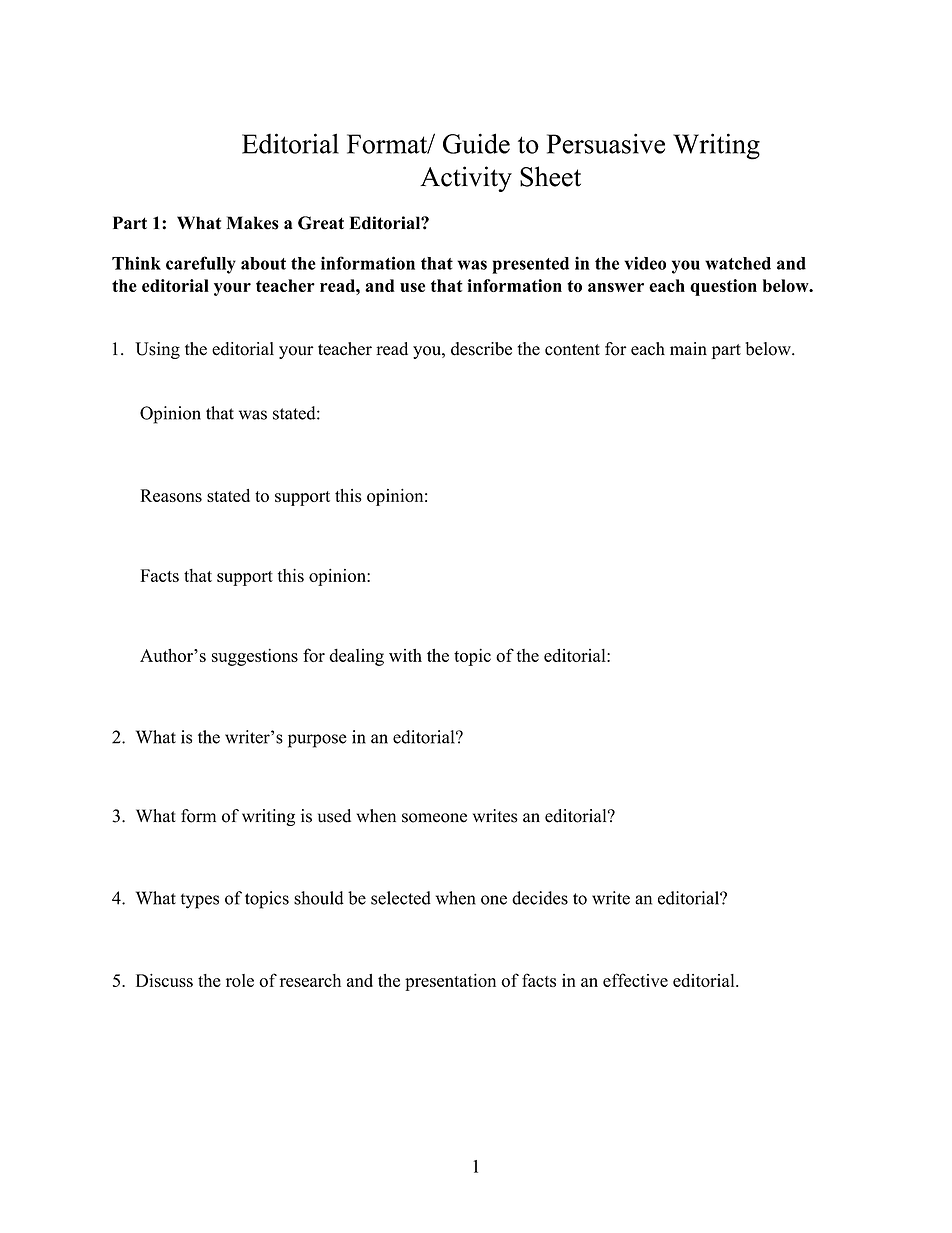  Describe the element at coordinates (572, 350) in the screenshot. I see `content` at that location.
